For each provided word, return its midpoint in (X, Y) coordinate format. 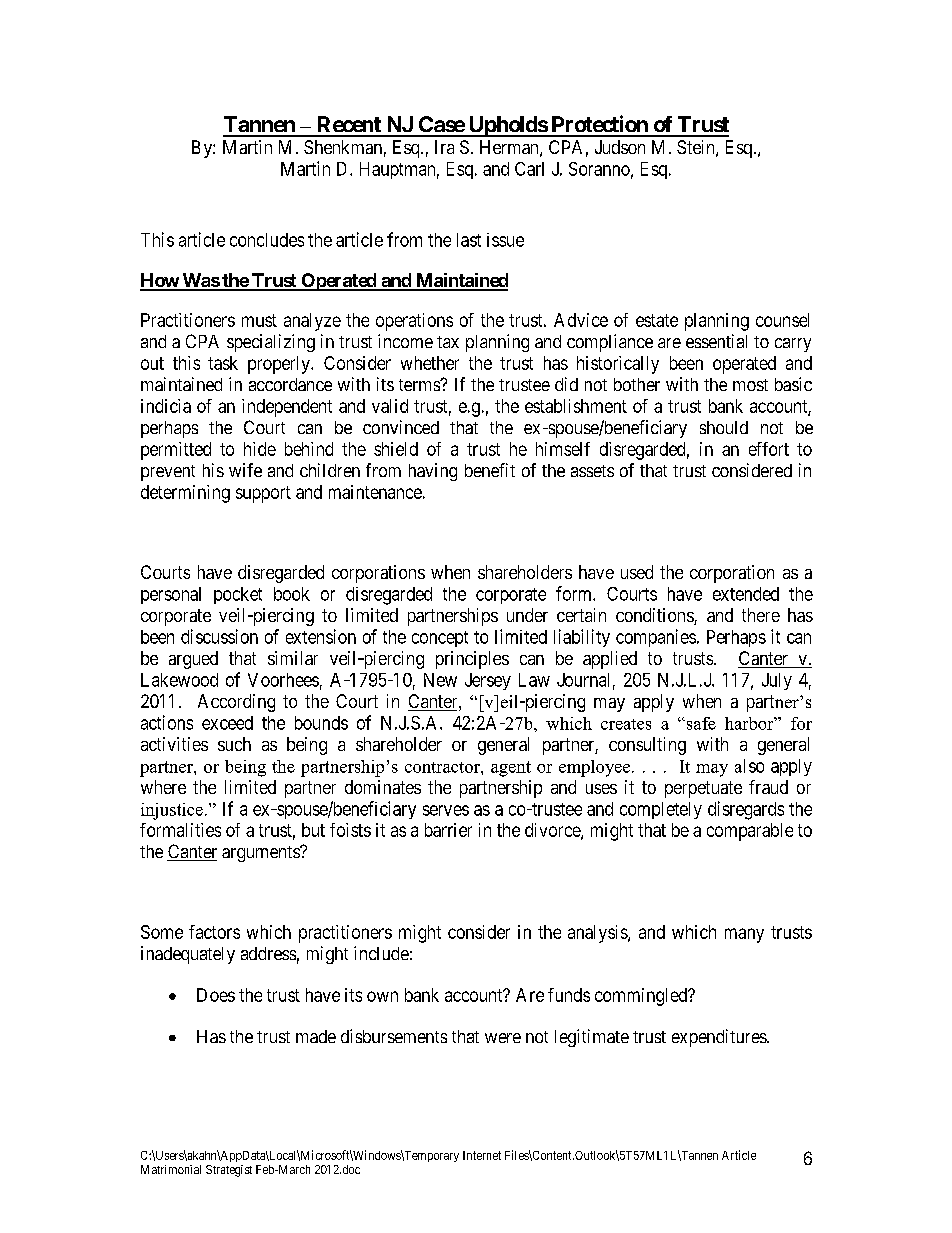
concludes (267, 240)
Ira (444, 147)
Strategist (229, 1171)
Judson (620, 147)
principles (472, 660)
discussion (219, 636)
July (777, 681)
